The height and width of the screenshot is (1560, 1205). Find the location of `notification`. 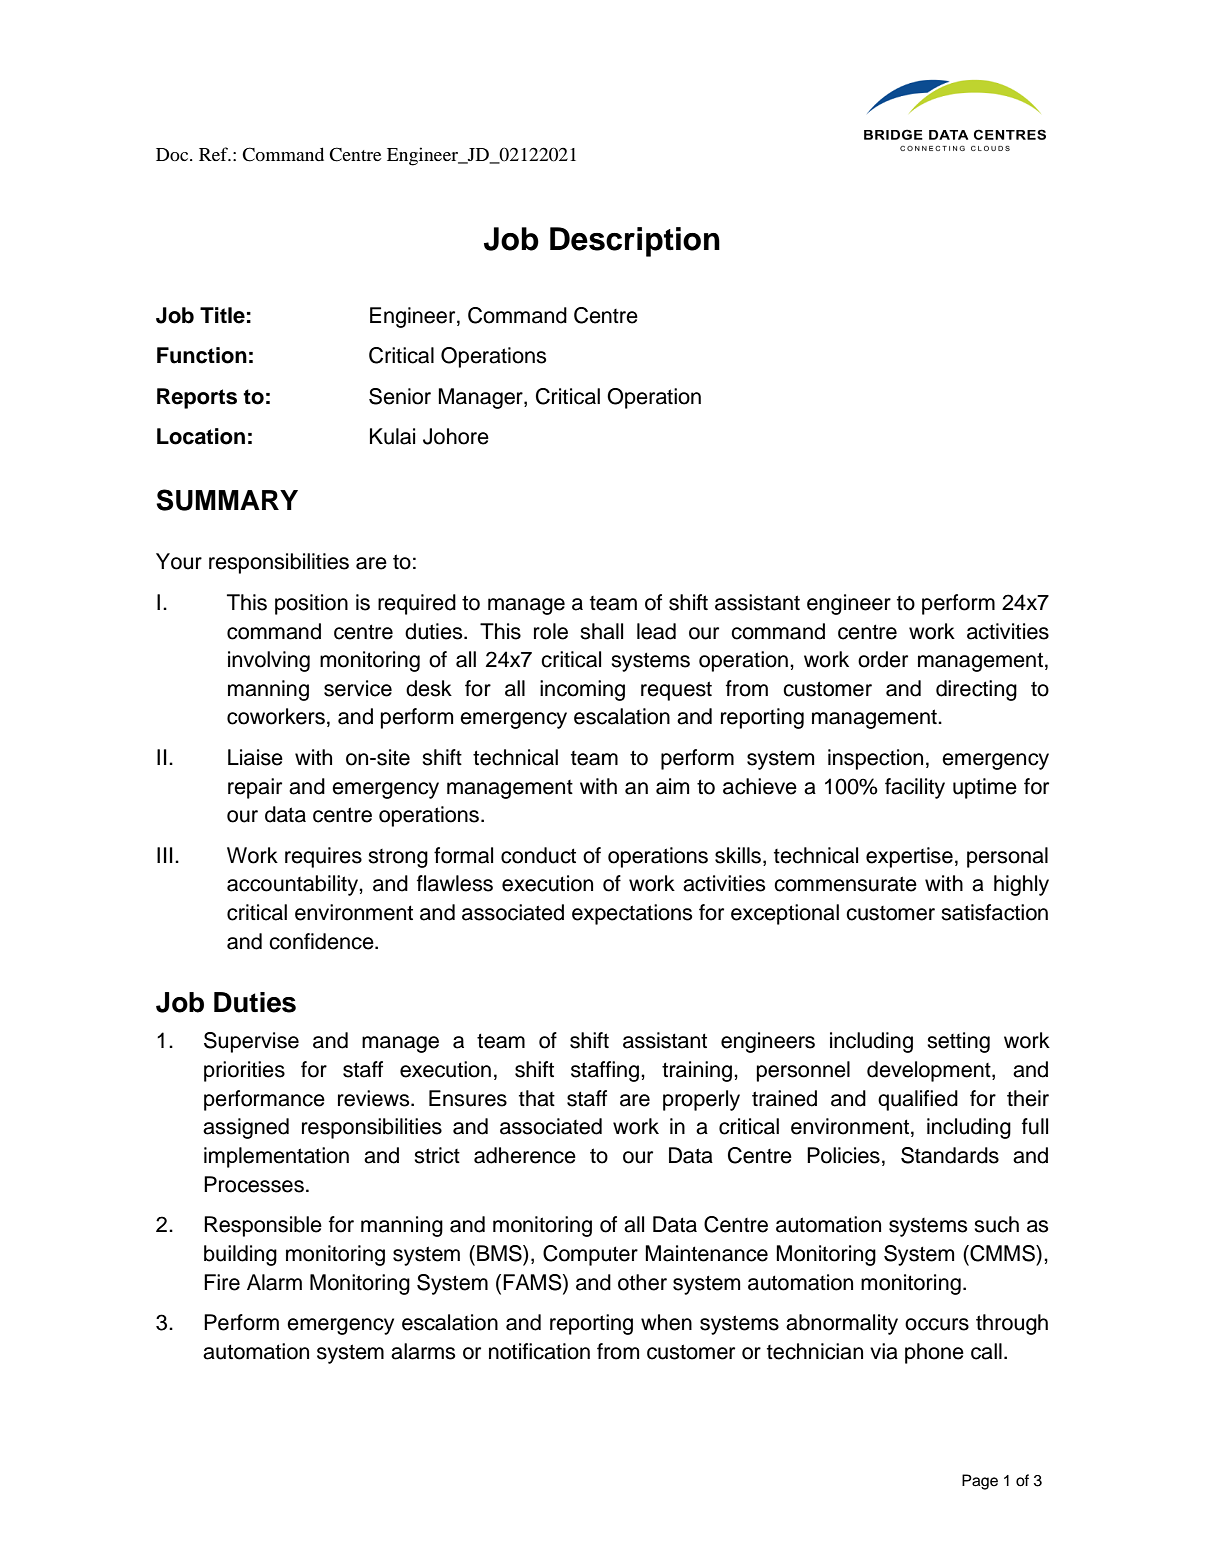

notification is located at coordinates (539, 1351).
